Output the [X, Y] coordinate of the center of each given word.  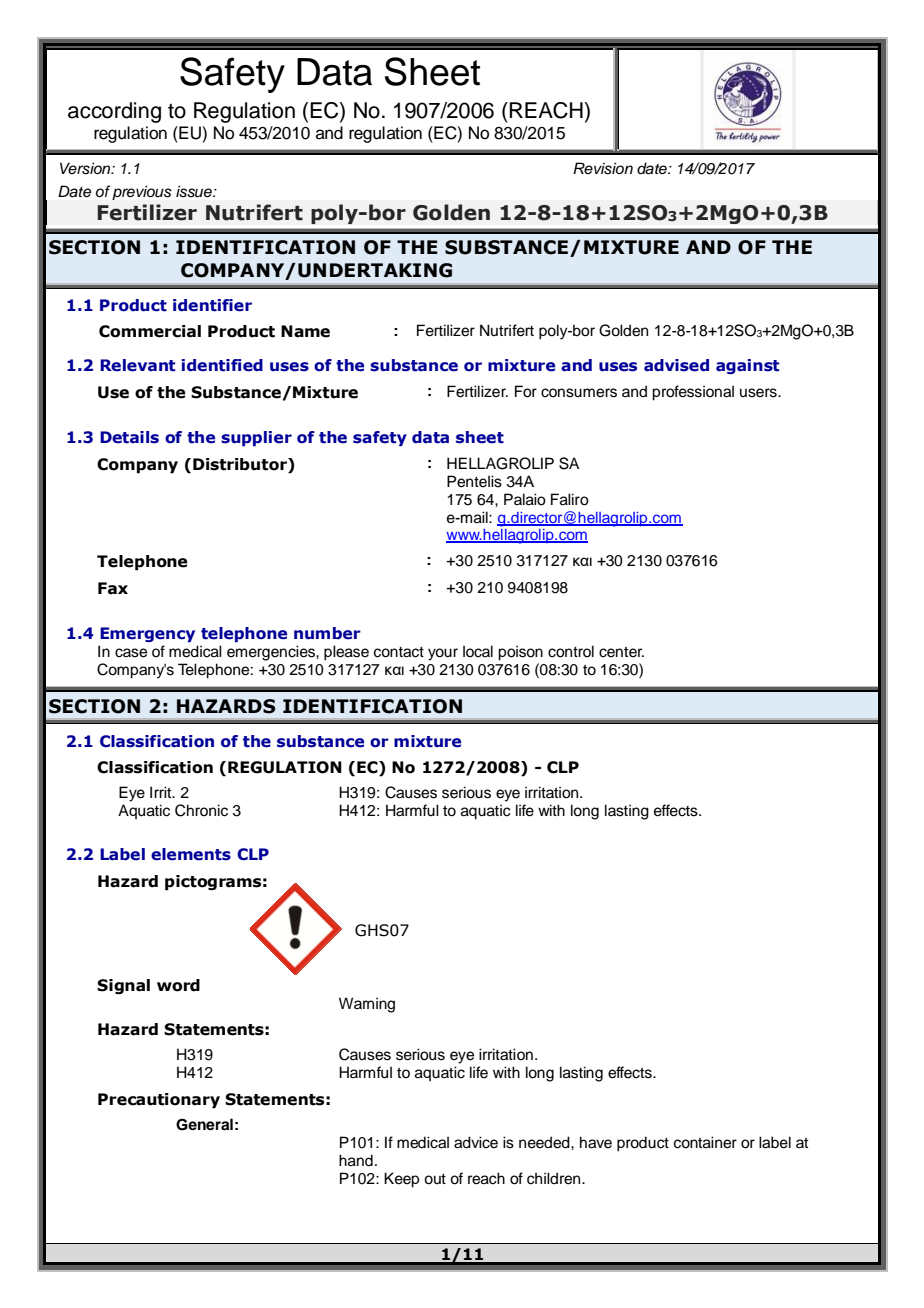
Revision [603, 168]
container [705, 1142]
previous [142, 192]
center [621, 652]
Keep [401, 1180]
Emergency [147, 634]
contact [399, 652]
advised [676, 365]
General [204, 1124]
